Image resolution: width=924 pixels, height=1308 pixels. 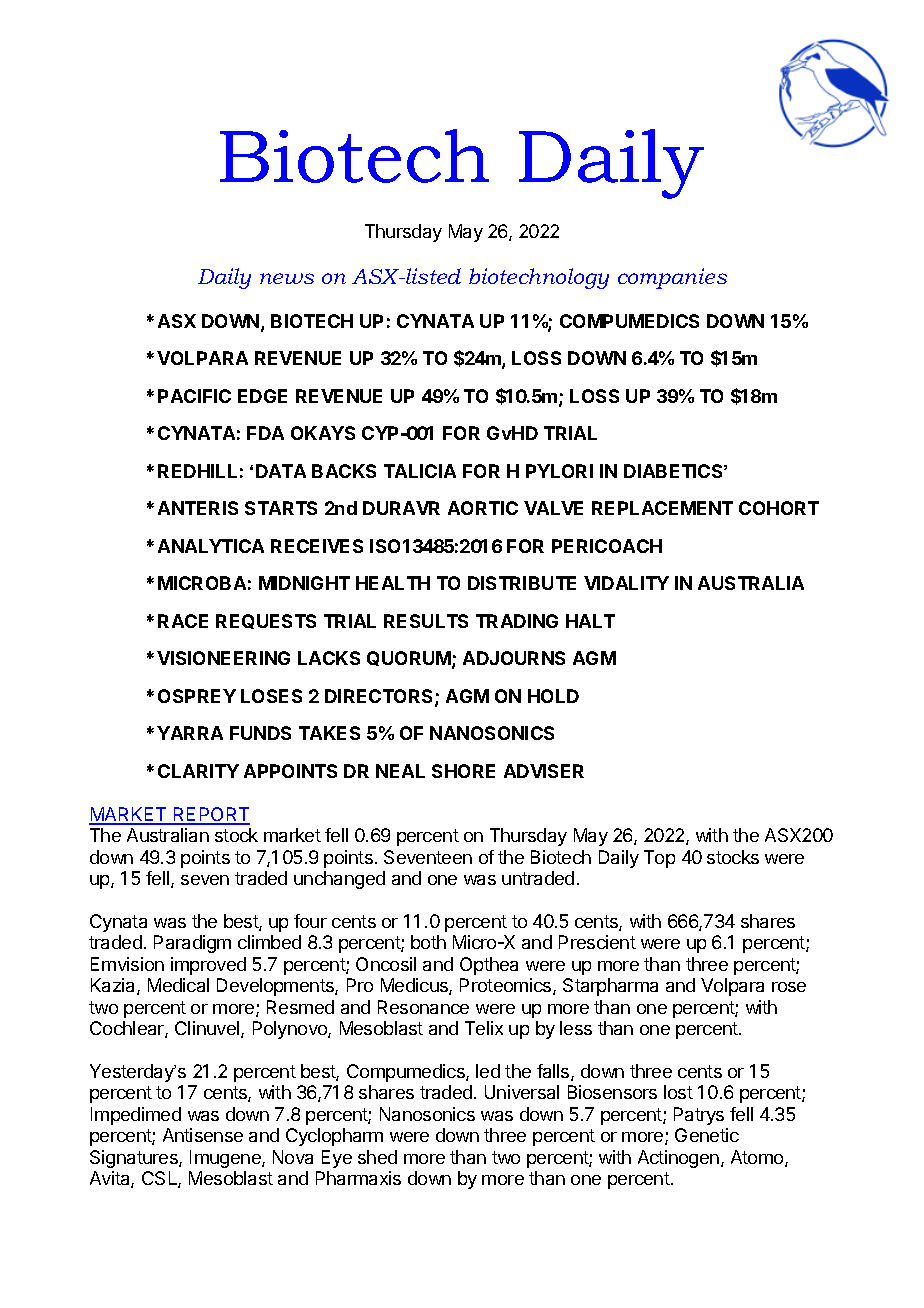 What do you see at coordinates (197, 696) in the page?
I see `OSPREY` at bounding box center [197, 696].
